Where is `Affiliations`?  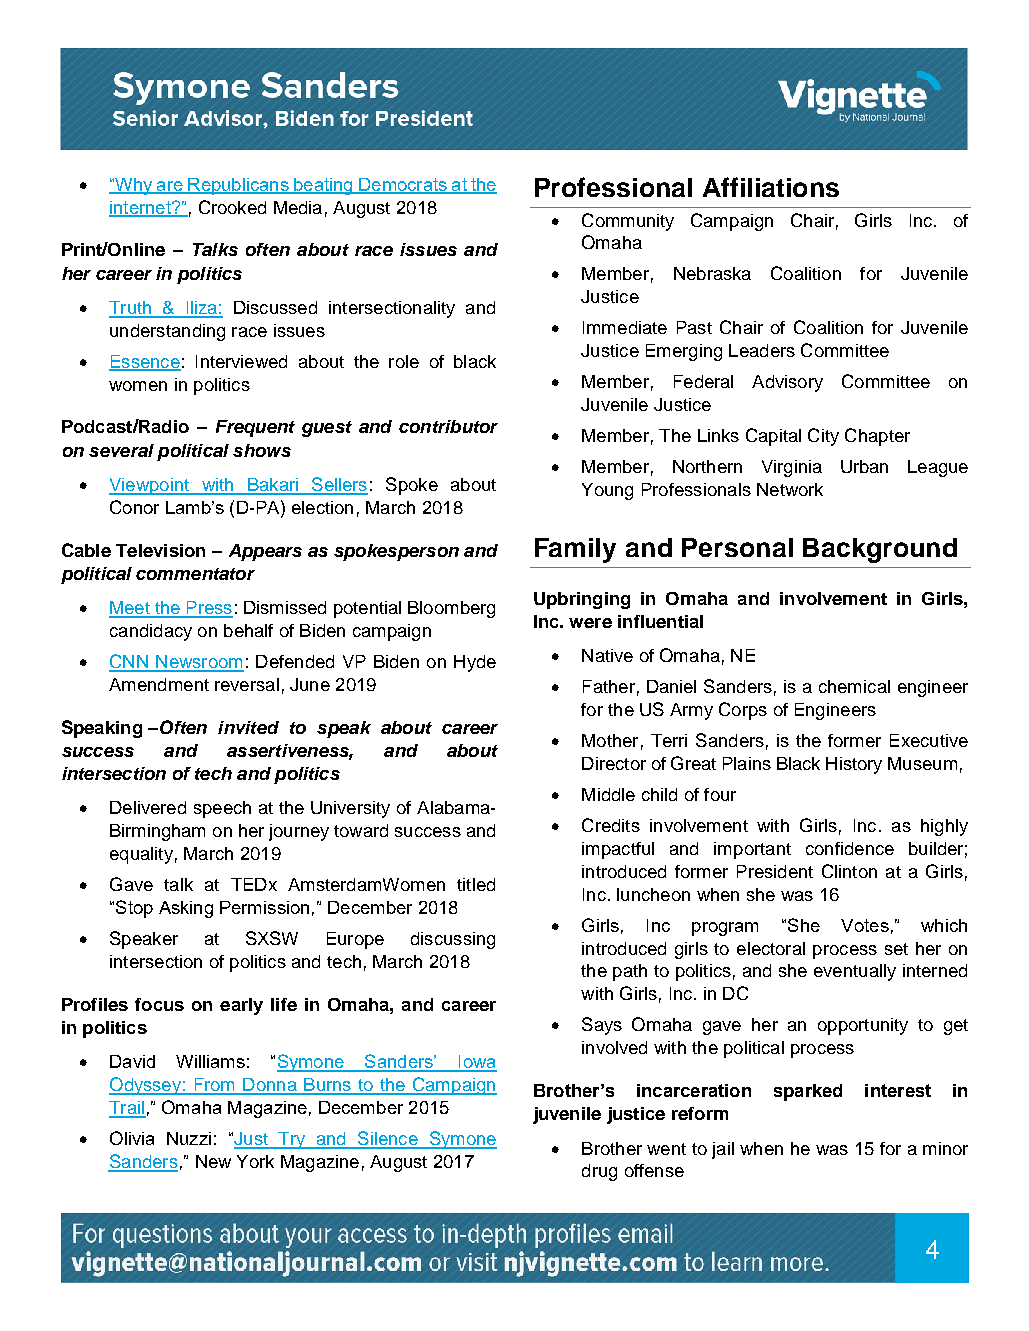 Affiliations is located at coordinates (771, 187).
